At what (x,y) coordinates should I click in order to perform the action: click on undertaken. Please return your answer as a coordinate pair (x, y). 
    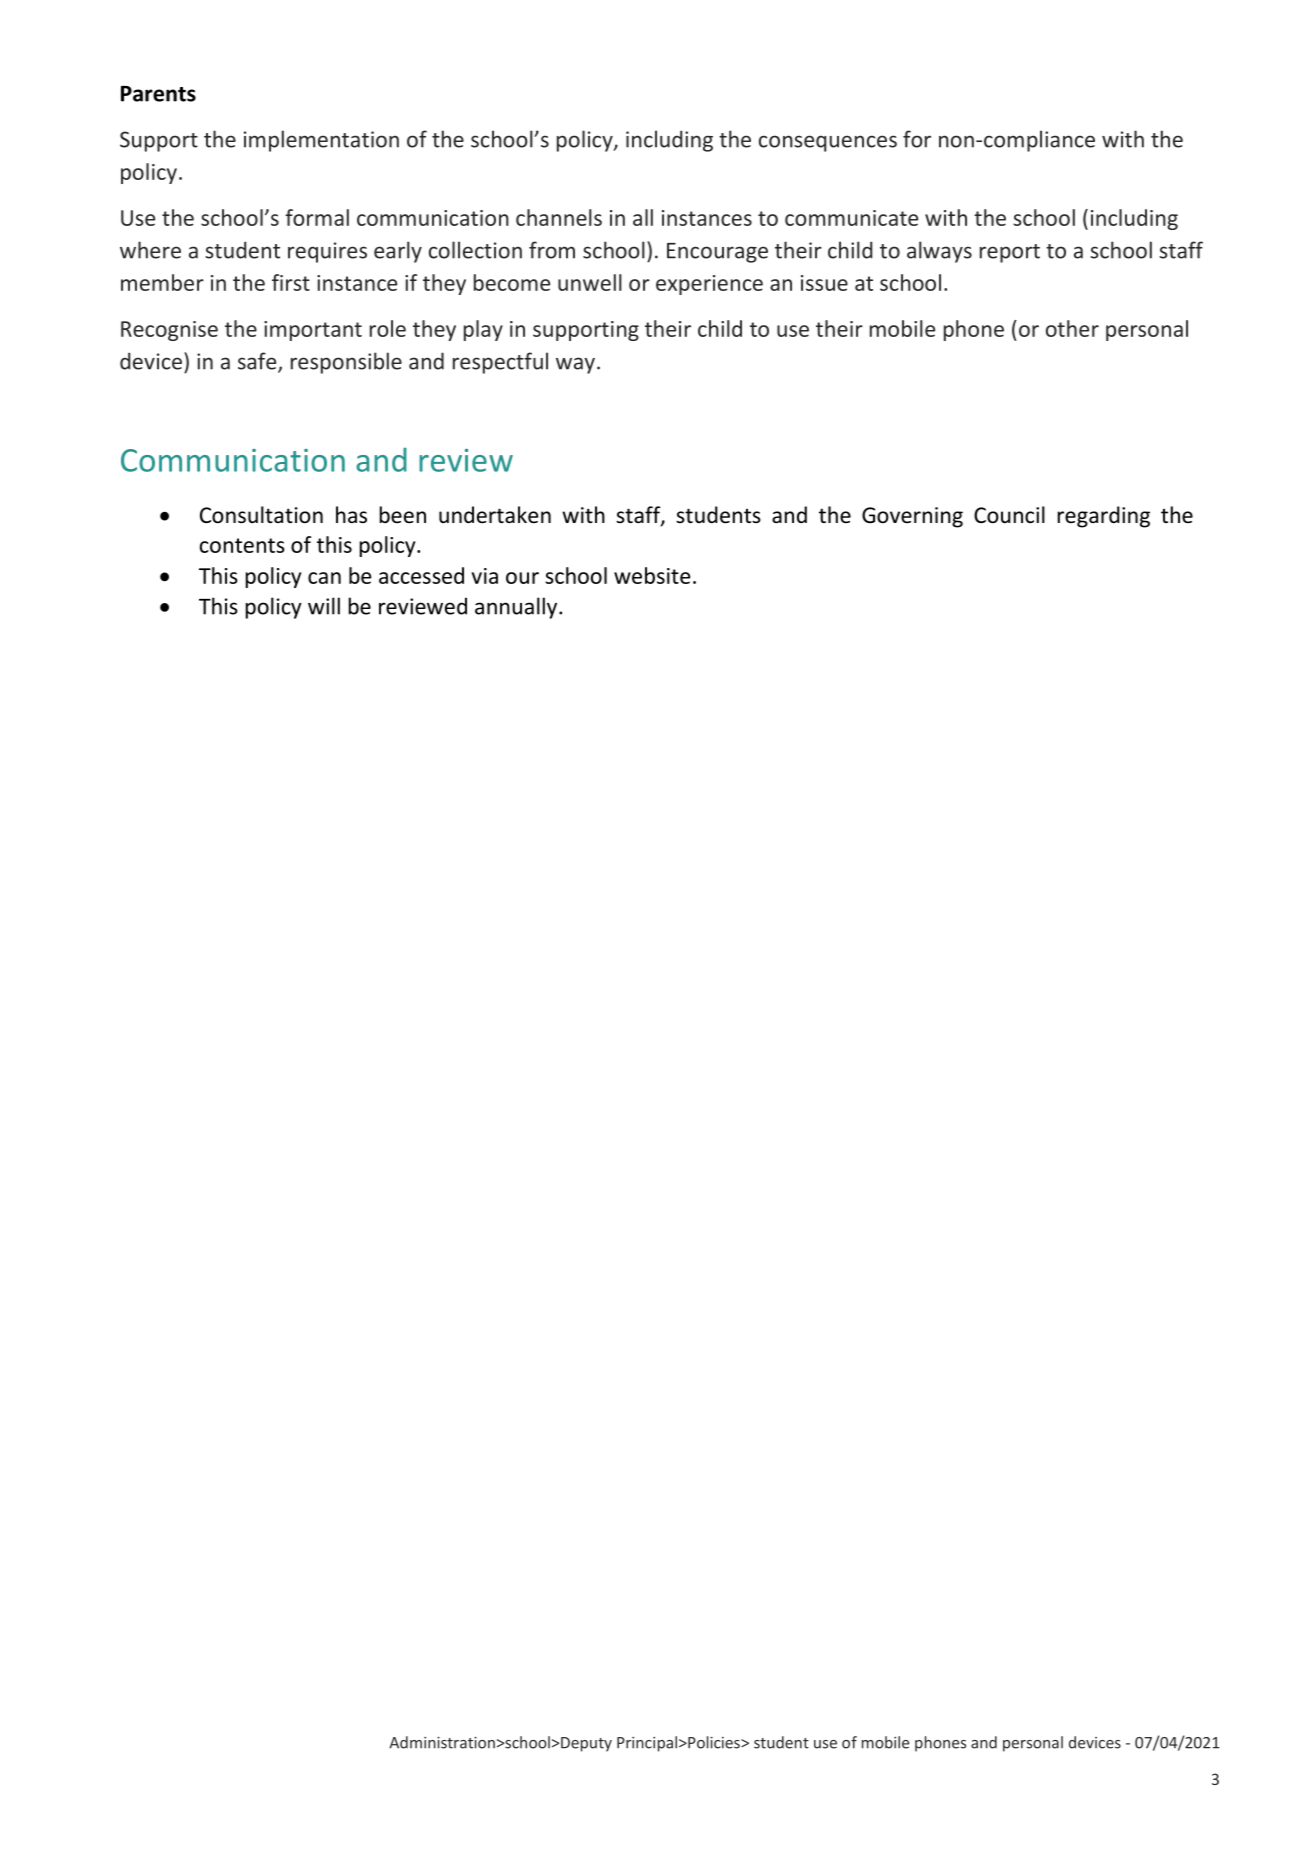
    Looking at the image, I should click on (495, 515).
